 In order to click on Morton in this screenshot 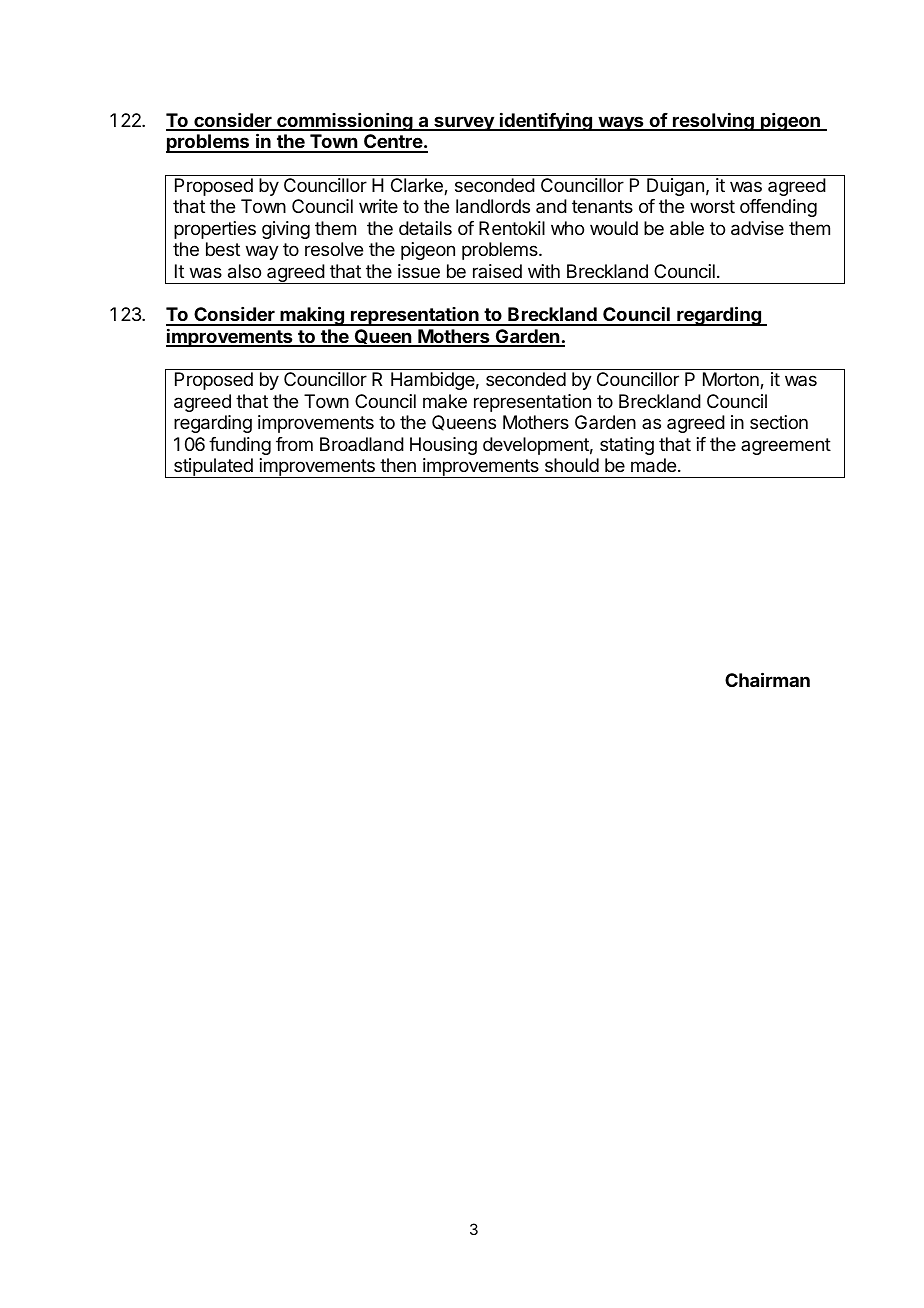, I will do `click(732, 380)`.
